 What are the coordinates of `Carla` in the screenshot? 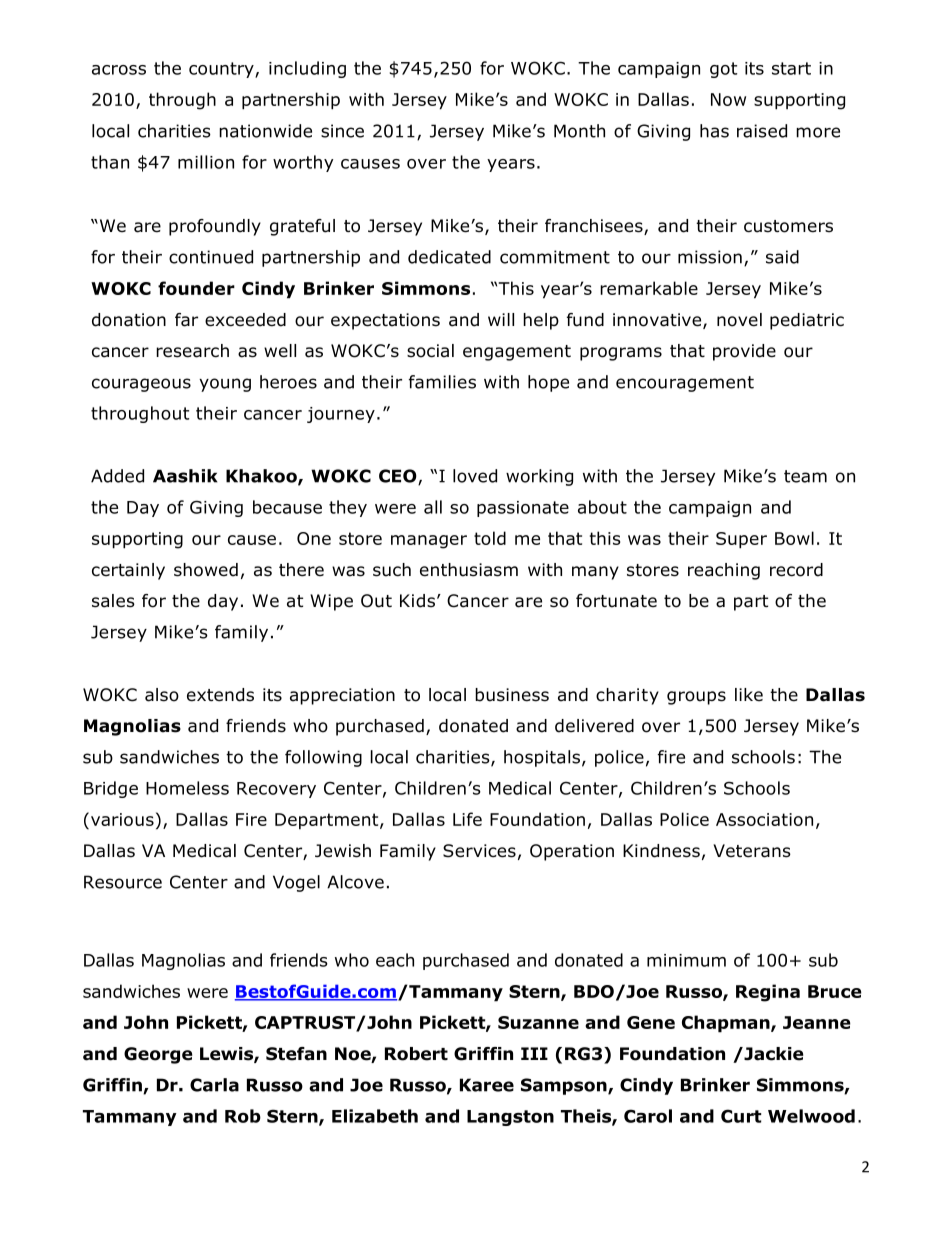 It's located at (214, 1085).
